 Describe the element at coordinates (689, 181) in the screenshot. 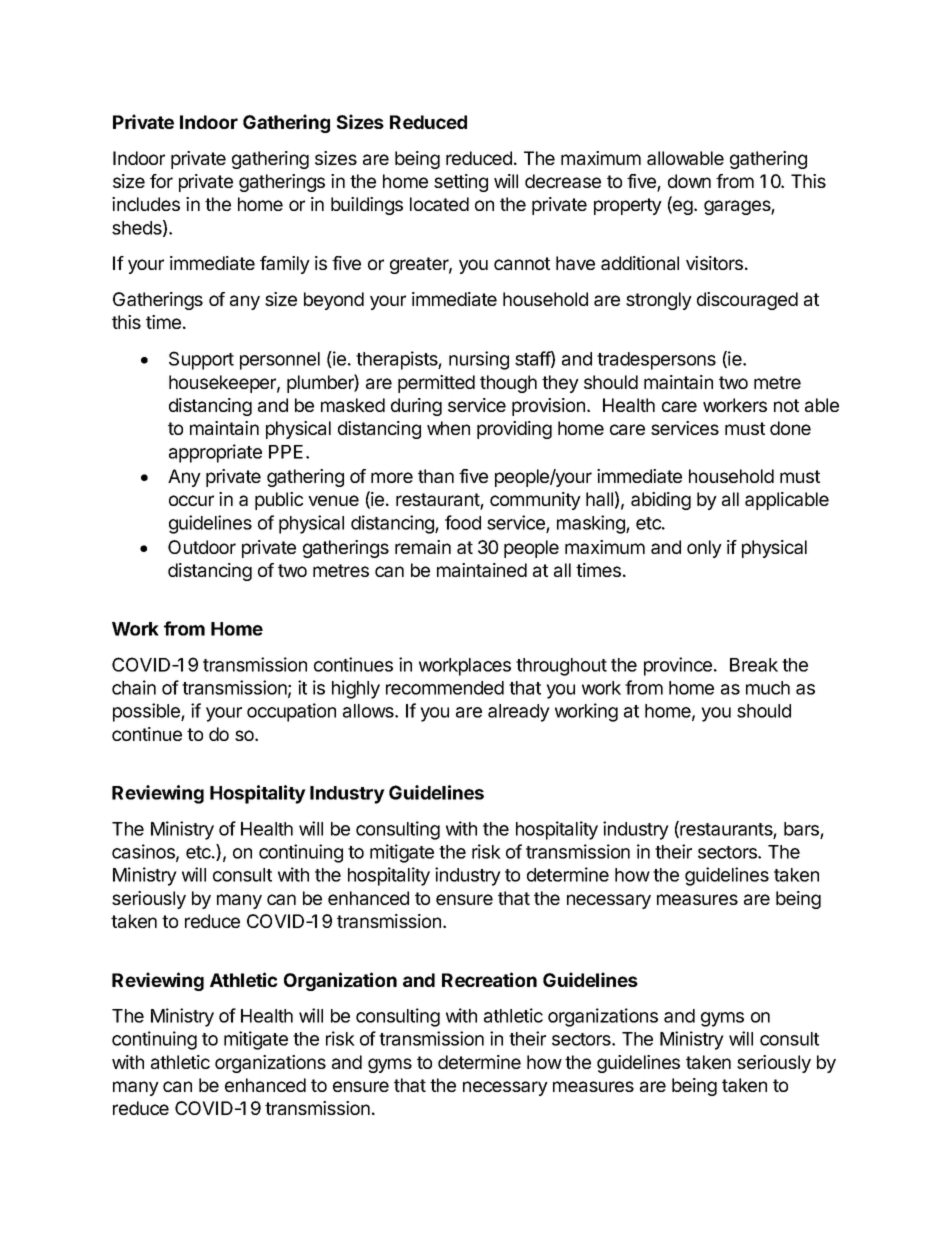

I see `down` at that location.
